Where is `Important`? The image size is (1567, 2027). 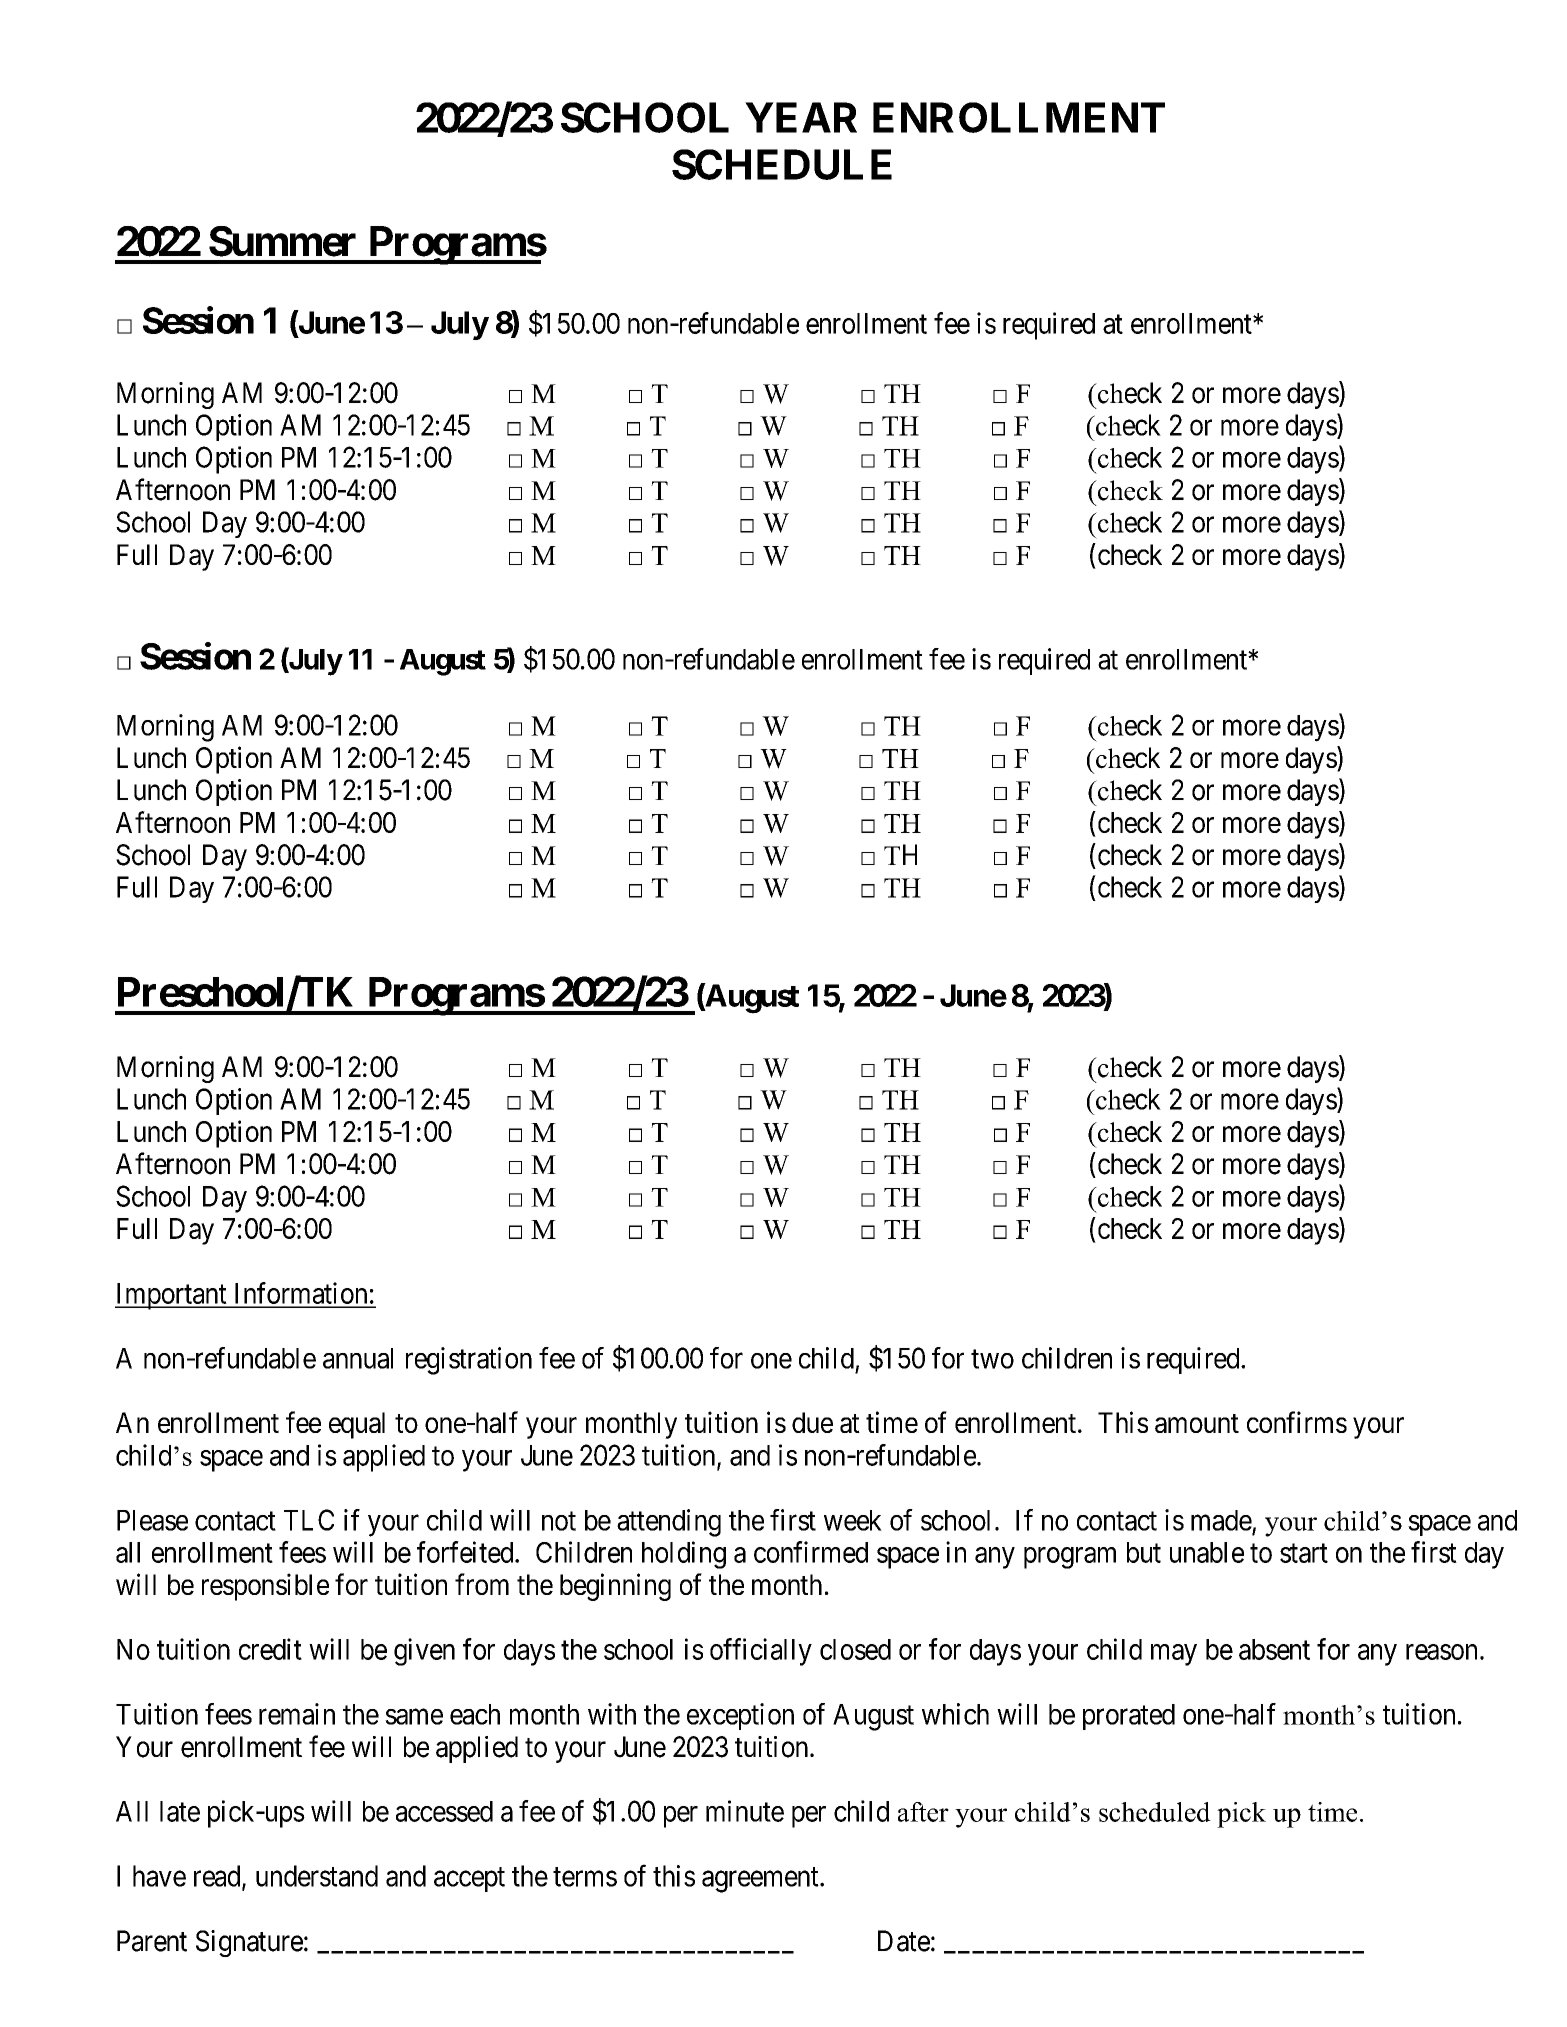 Important is located at coordinates (172, 1296).
